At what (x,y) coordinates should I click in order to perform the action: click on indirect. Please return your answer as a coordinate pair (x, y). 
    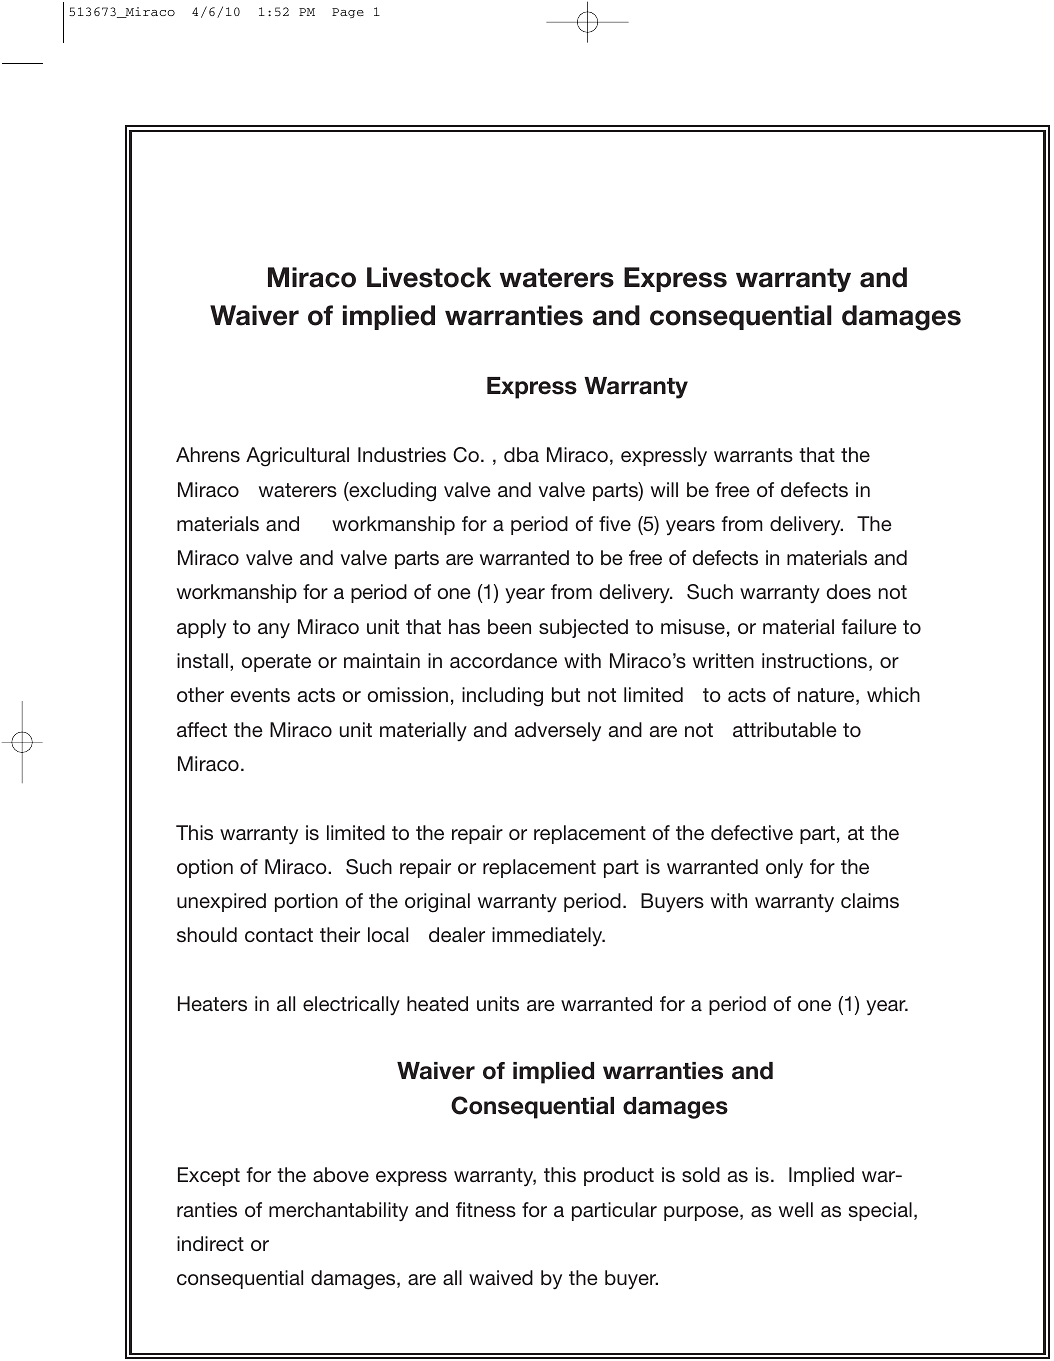
    Looking at the image, I should click on (210, 1243).
